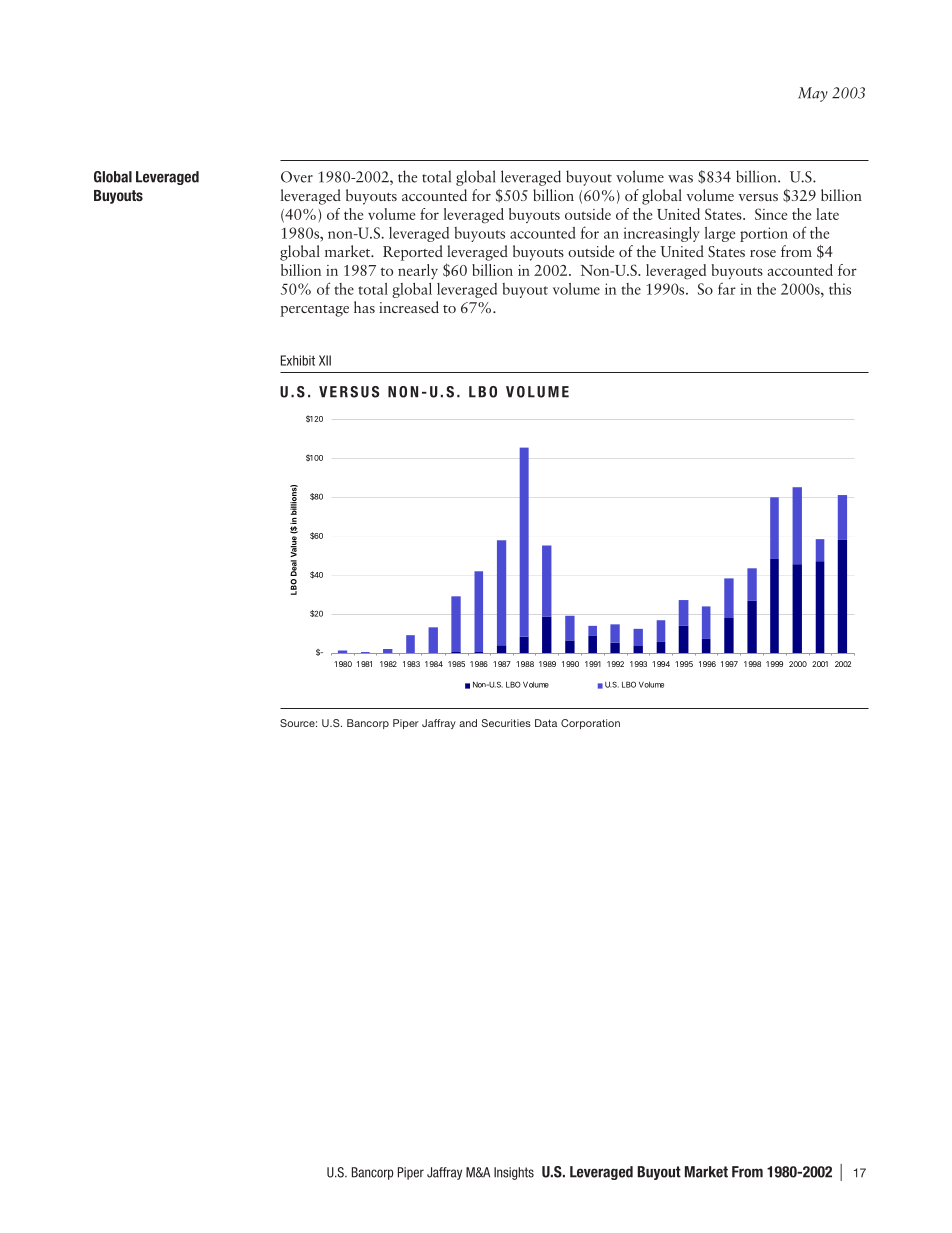 This screenshot has width=952, height=1233. I want to click on May, so click(813, 94).
